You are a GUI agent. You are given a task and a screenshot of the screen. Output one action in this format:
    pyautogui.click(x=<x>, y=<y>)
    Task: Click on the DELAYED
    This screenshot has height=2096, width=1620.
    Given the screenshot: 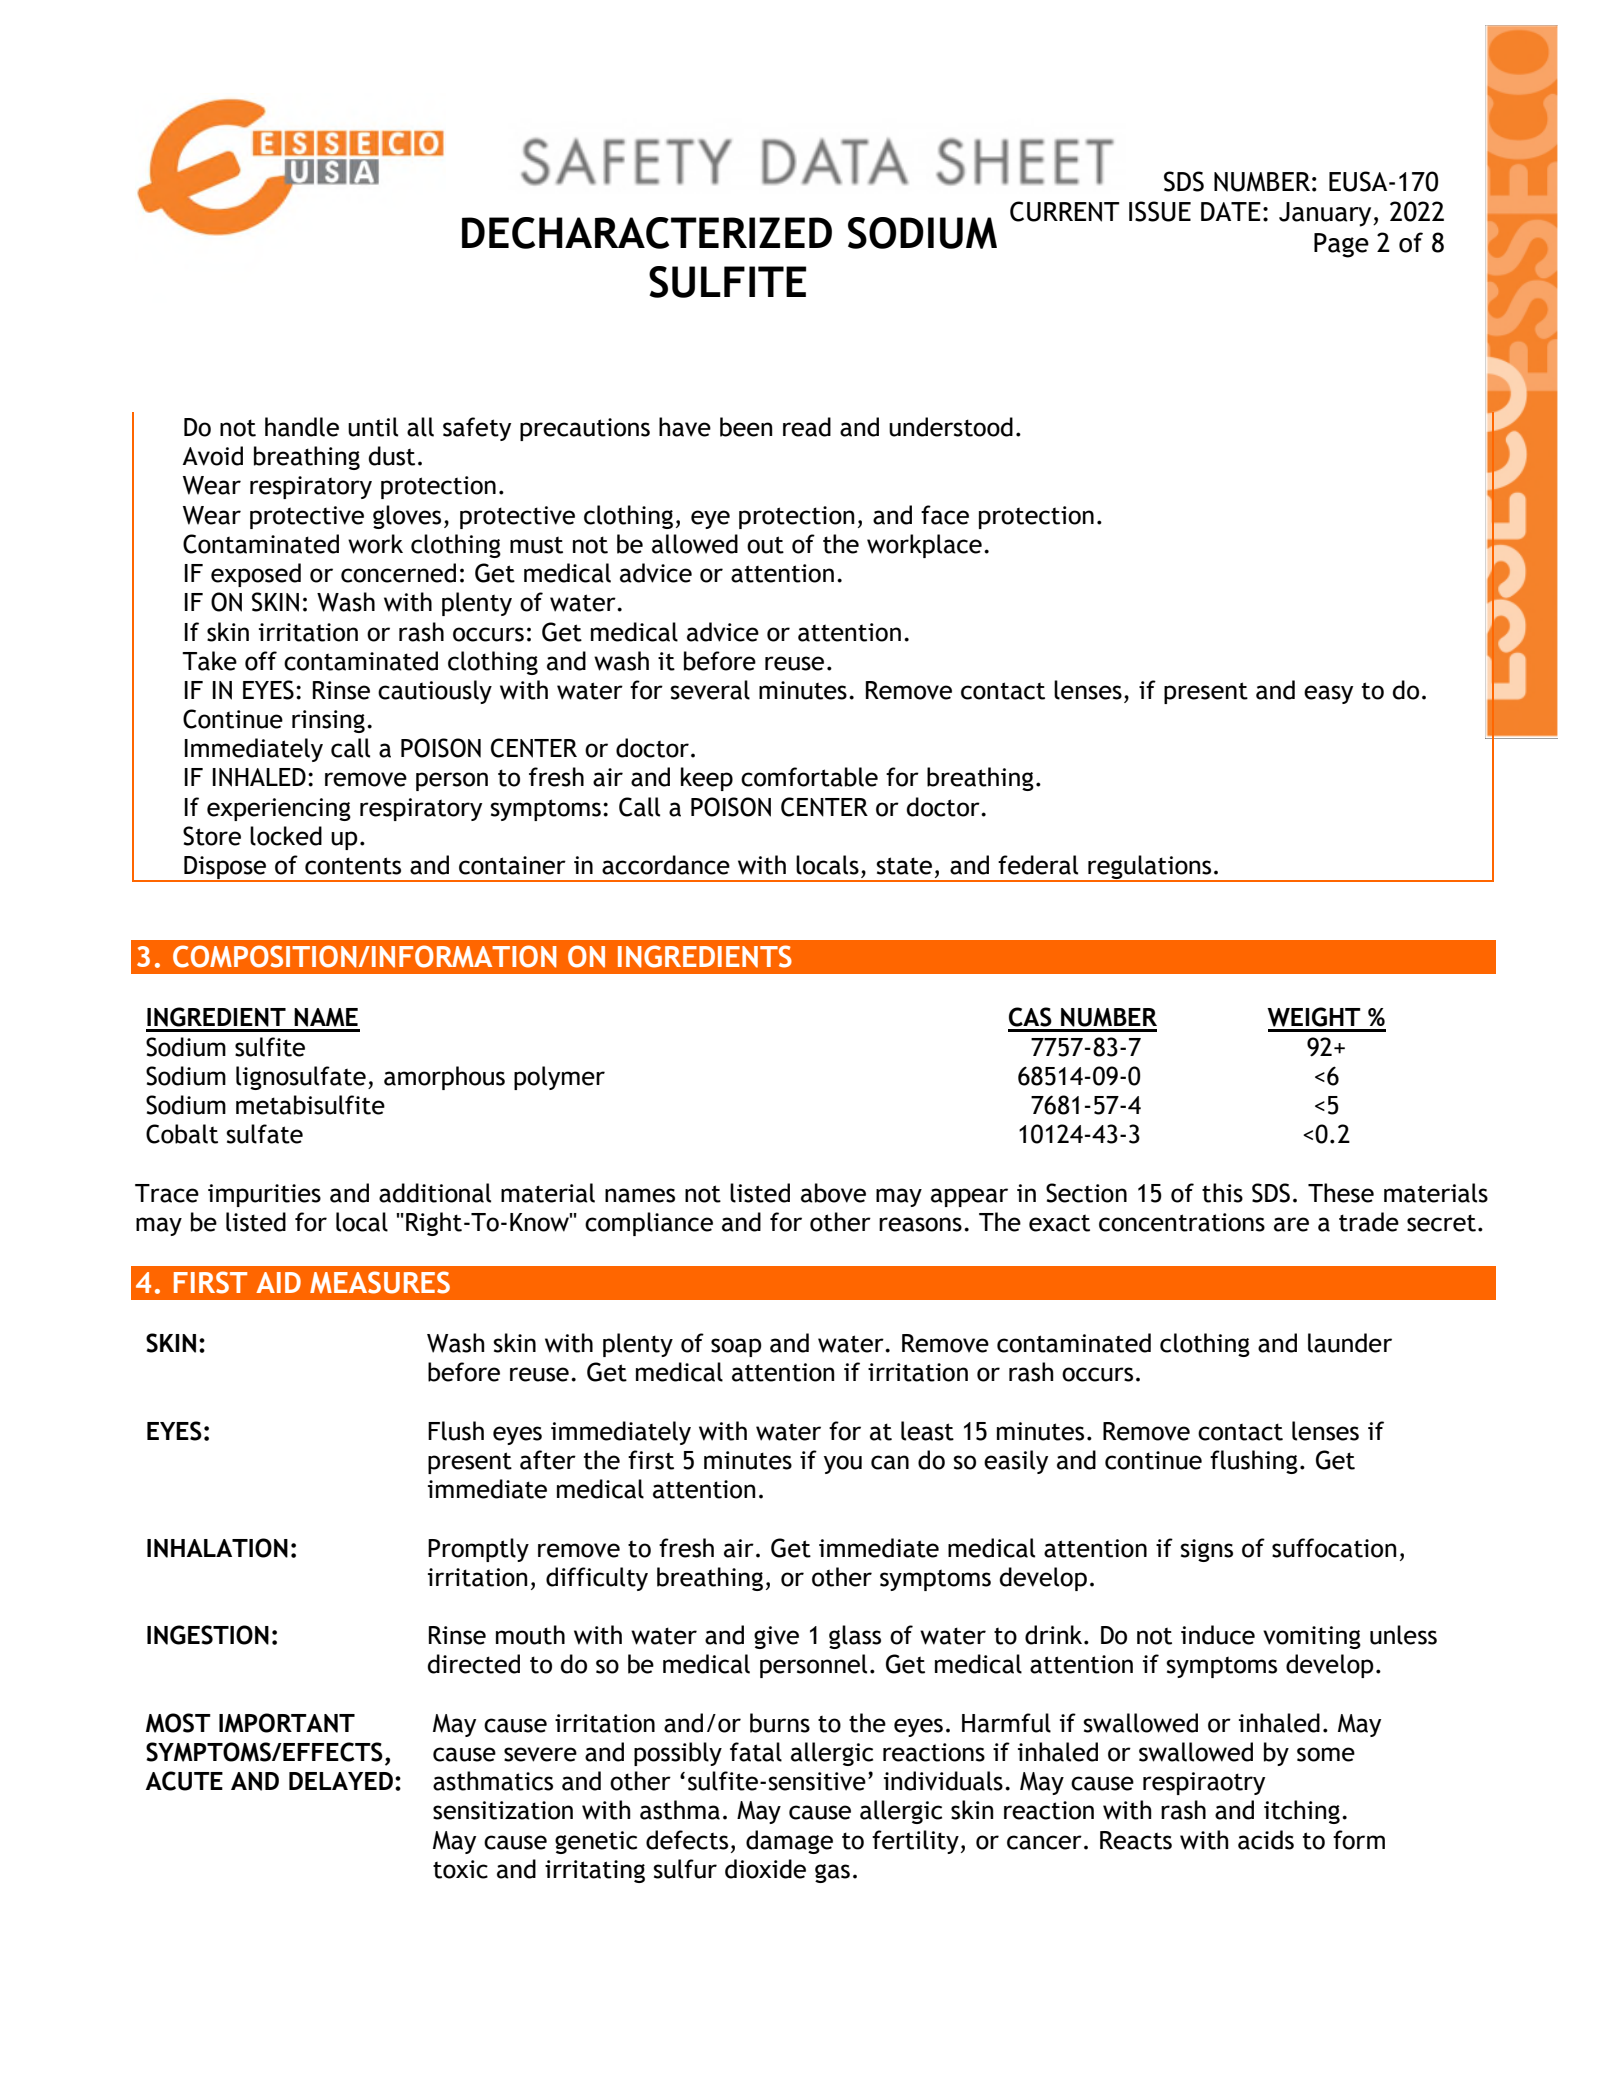 What is the action you would take?
    pyautogui.click(x=341, y=1781)
